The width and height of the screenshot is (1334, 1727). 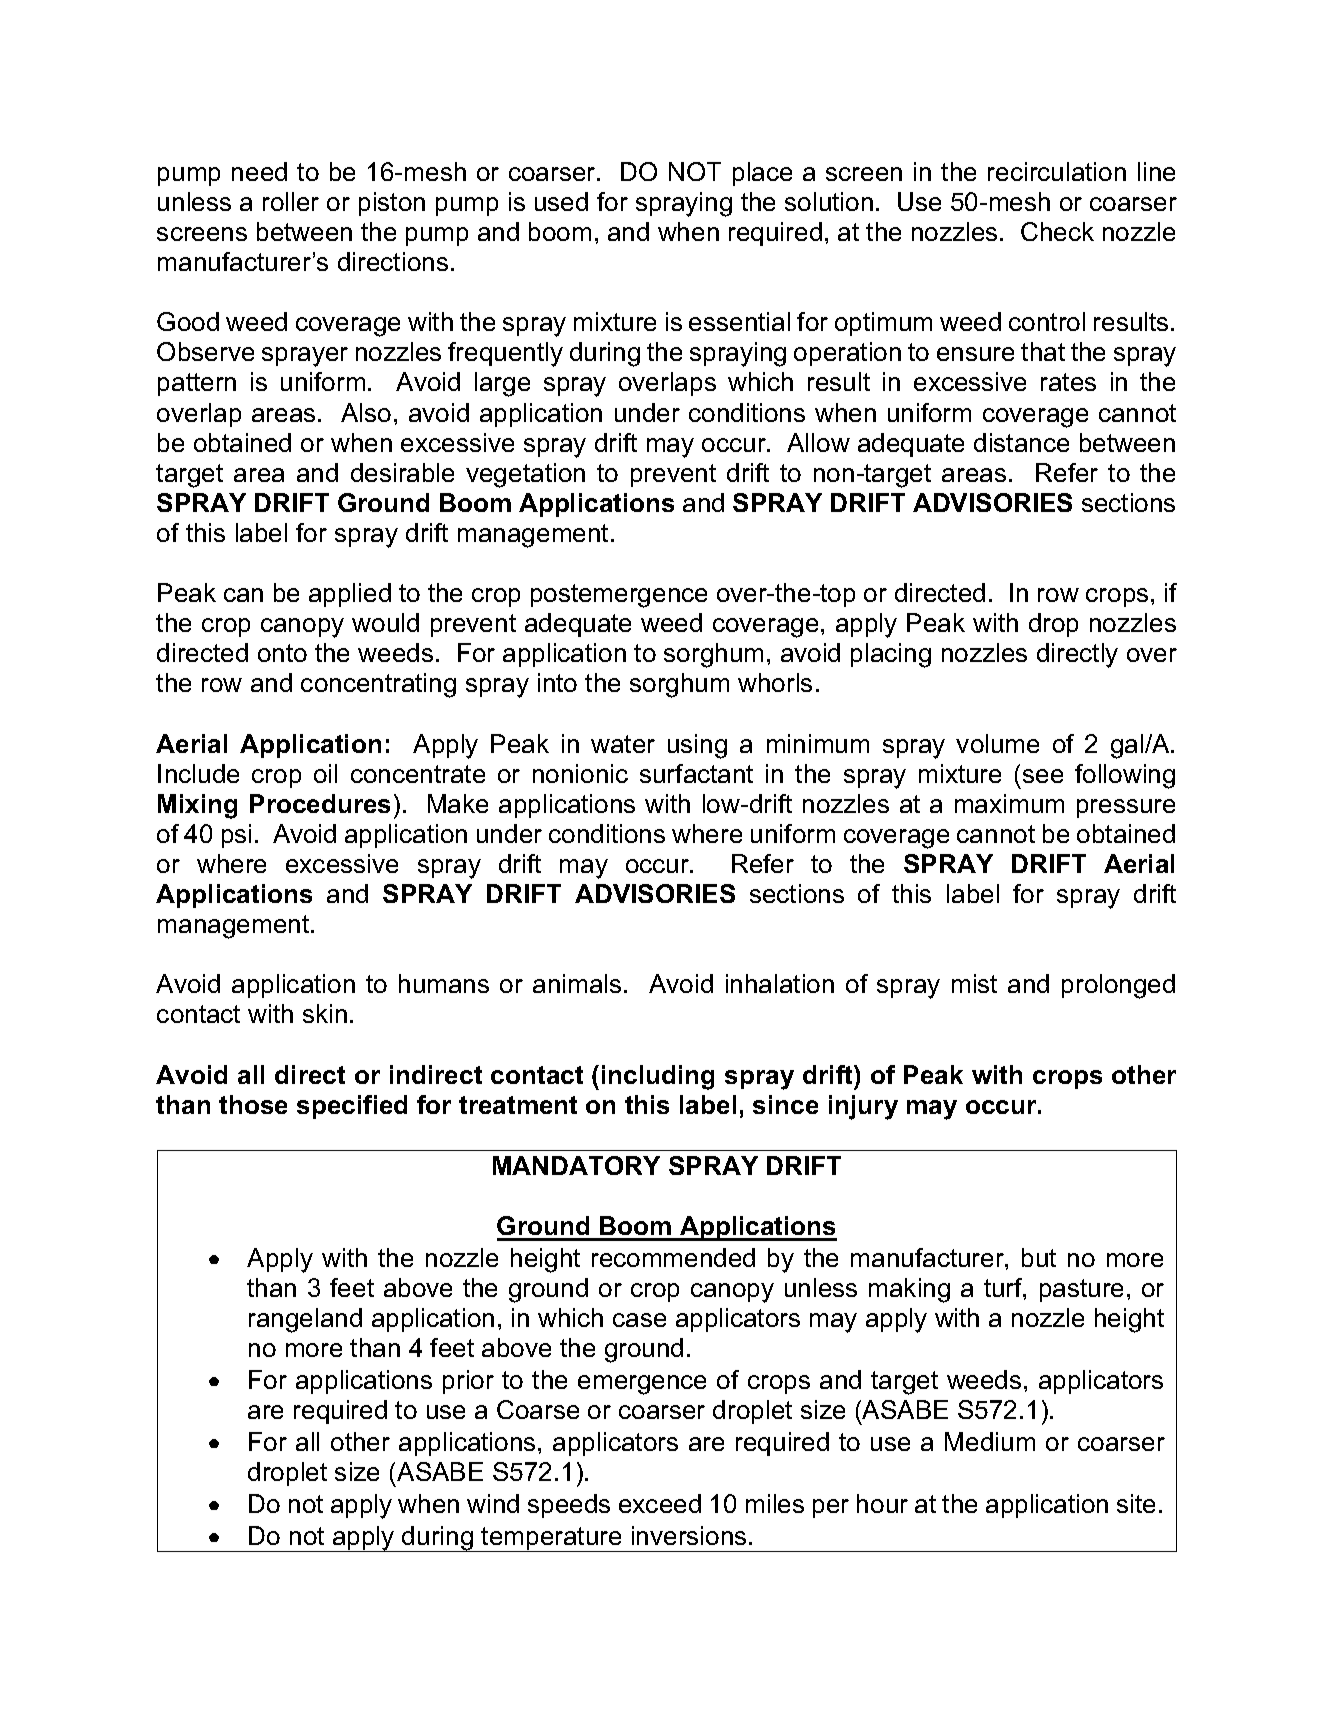 I want to click on vegetation, so click(x=525, y=475).
